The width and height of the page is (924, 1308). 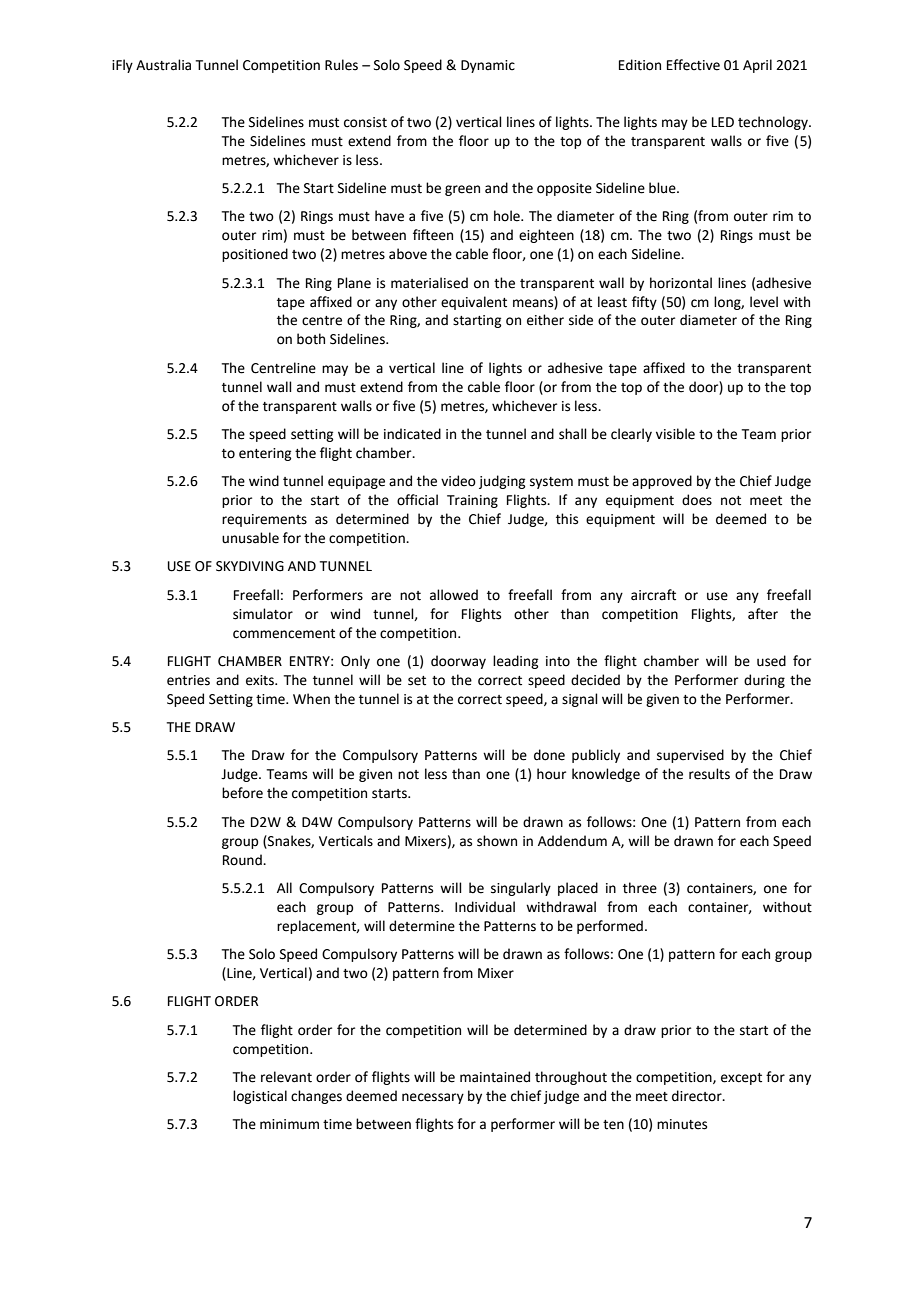 What do you see at coordinates (454, 595) in the page?
I see `allowed` at bounding box center [454, 595].
